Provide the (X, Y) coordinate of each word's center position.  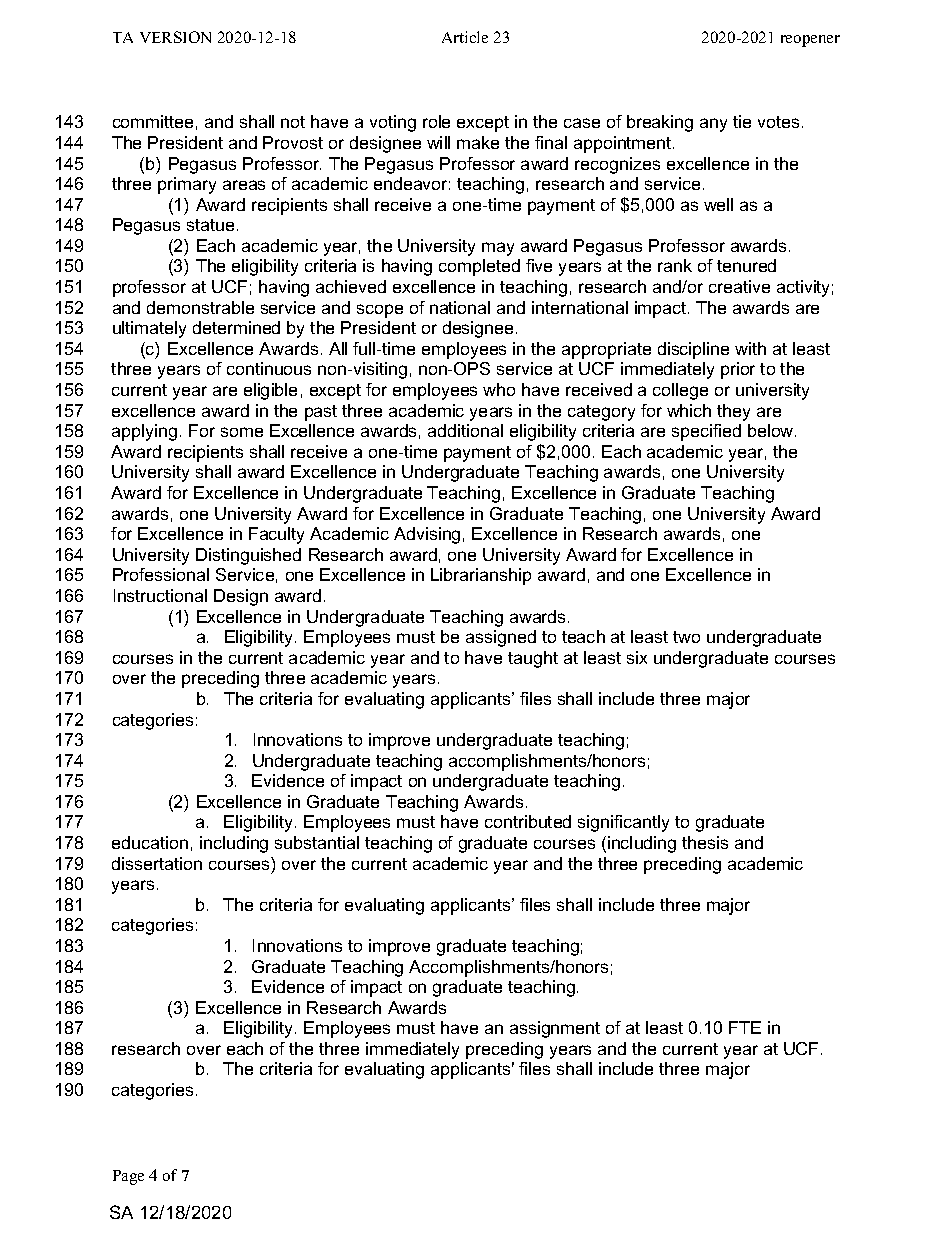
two (686, 637)
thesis (705, 842)
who (499, 389)
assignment (555, 1029)
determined (236, 327)
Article (465, 37)
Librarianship (481, 576)
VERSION (175, 37)
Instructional (160, 595)
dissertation (157, 863)
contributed (528, 821)
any (713, 125)
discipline (693, 350)
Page (128, 1177)
